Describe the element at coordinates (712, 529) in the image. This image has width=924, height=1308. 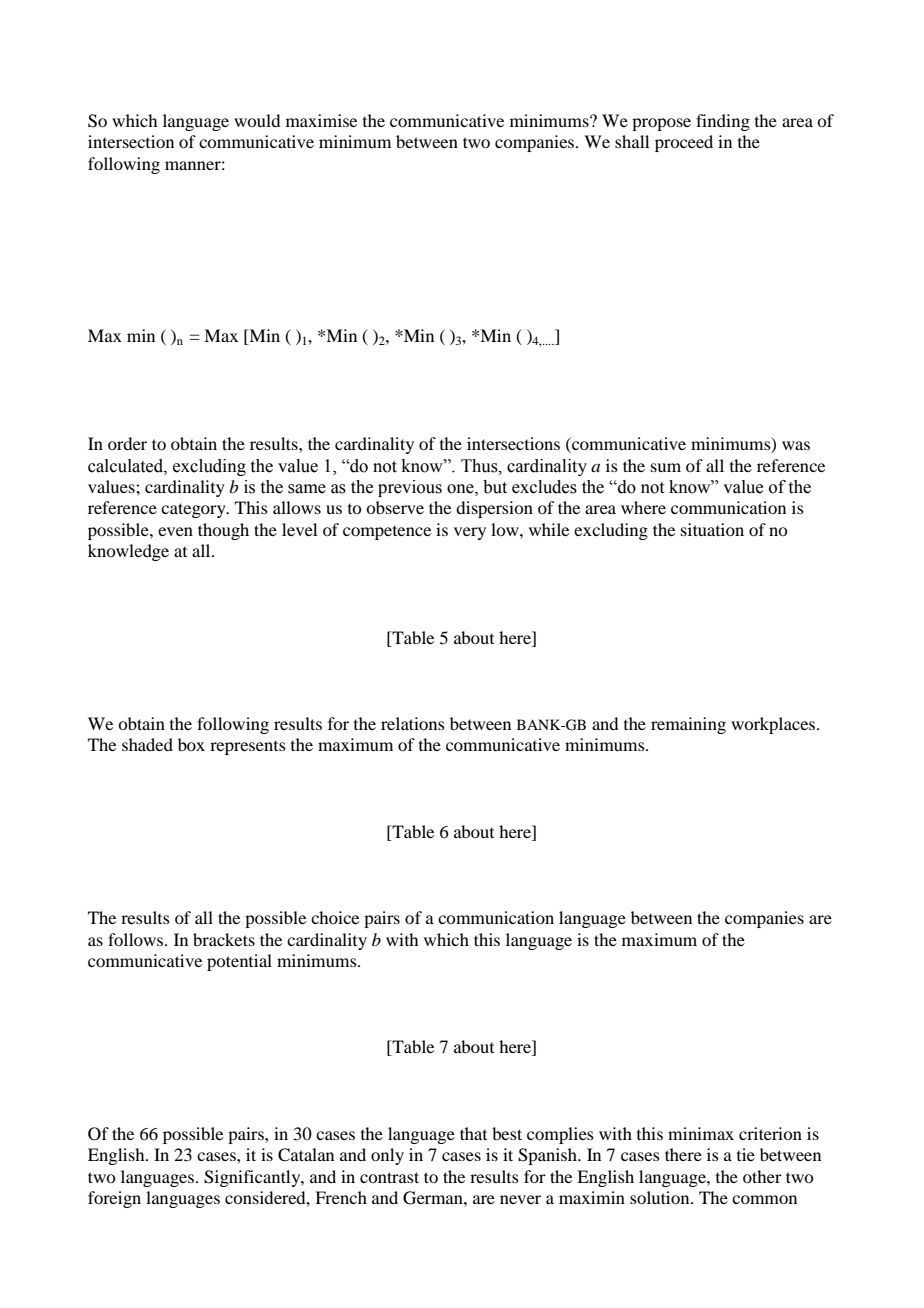
I see `situation` at that location.
